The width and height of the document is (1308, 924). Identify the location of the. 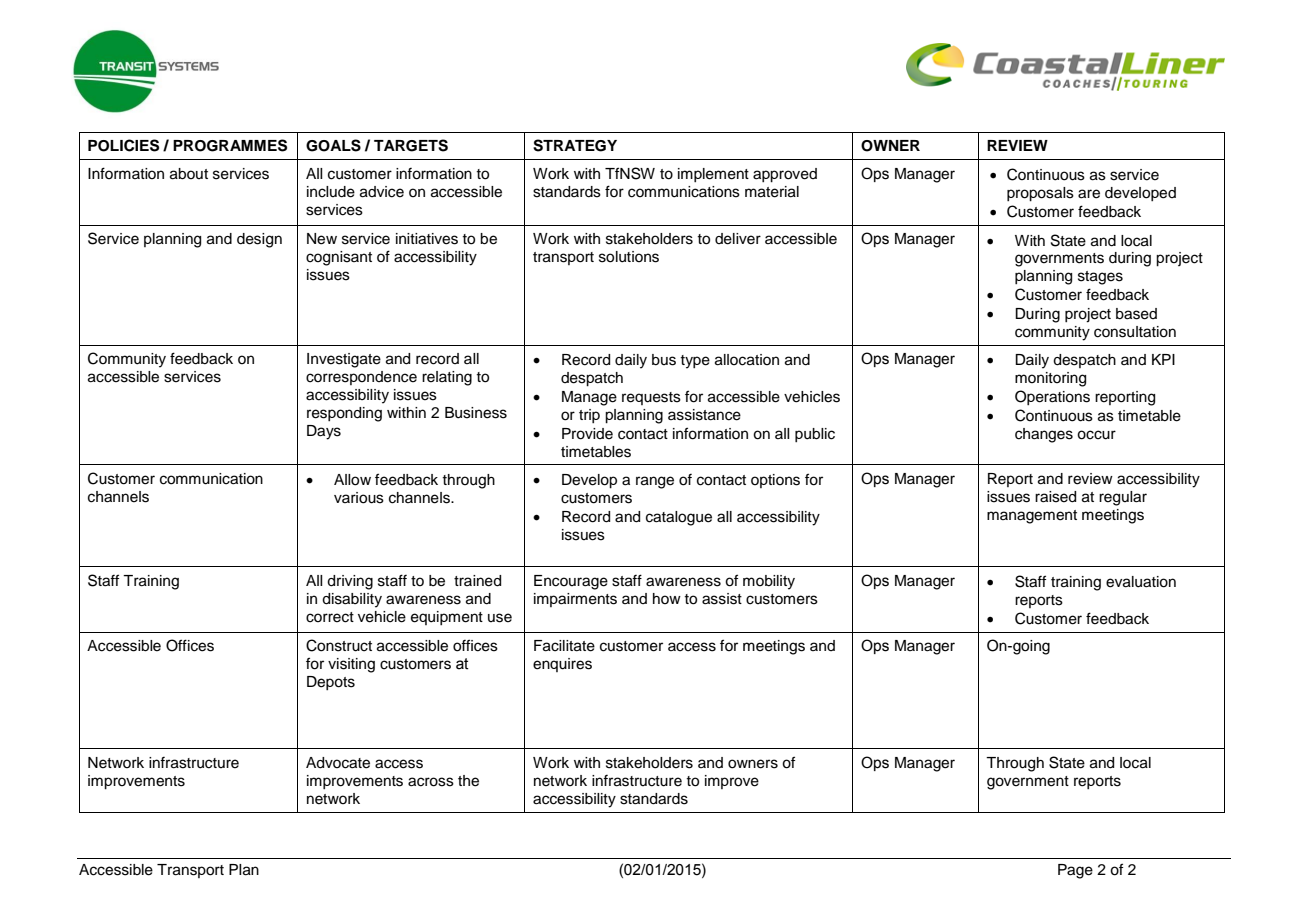
(468, 781).
